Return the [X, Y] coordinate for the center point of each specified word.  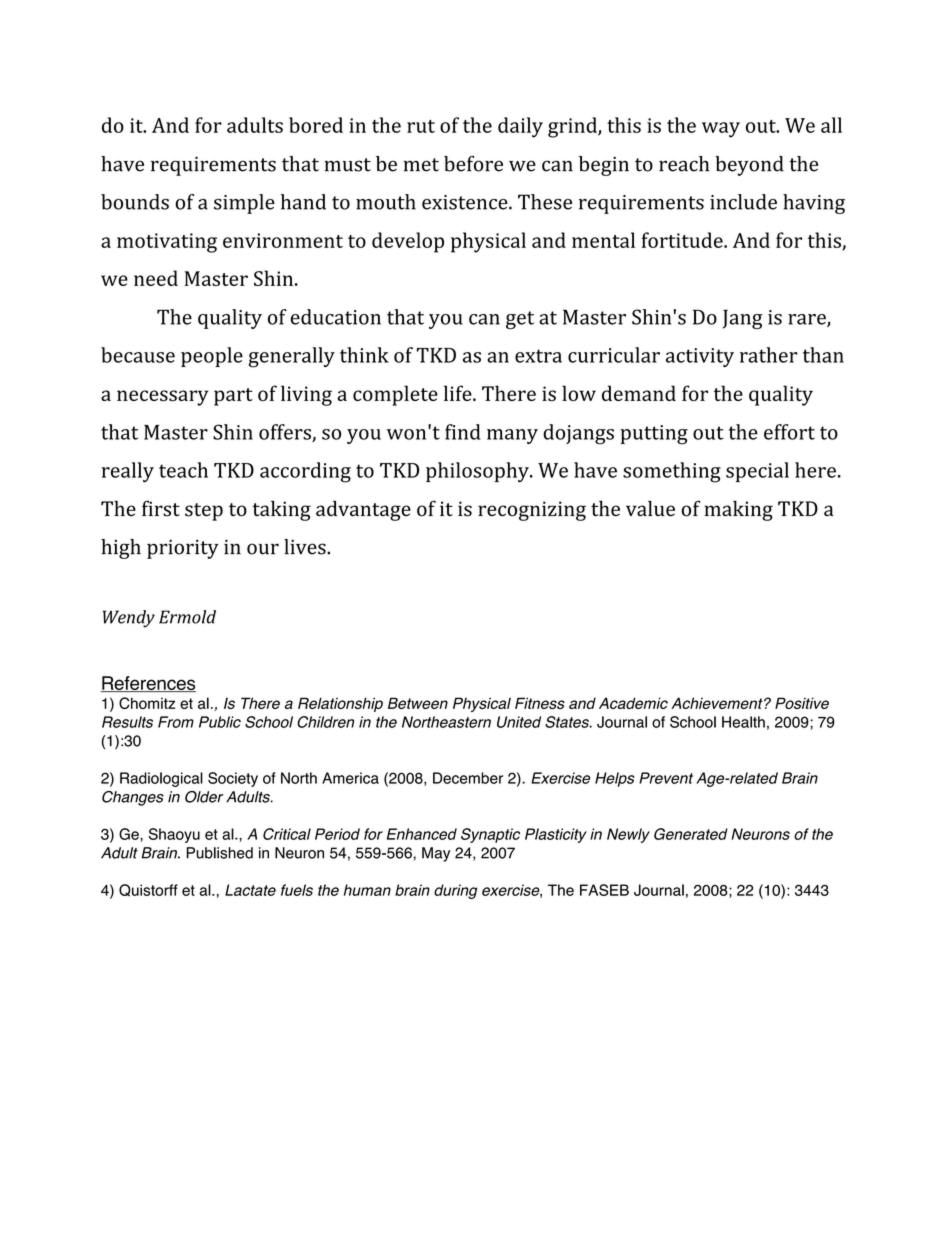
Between [418, 703]
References [148, 684]
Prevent [666, 778]
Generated [691, 834]
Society [233, 779]
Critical [287, 834]
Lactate [250, 890]
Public [220, 722]
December [468, 778]
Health [743, 722]
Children [325, 722]
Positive [802, 703]
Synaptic [490, 835]
